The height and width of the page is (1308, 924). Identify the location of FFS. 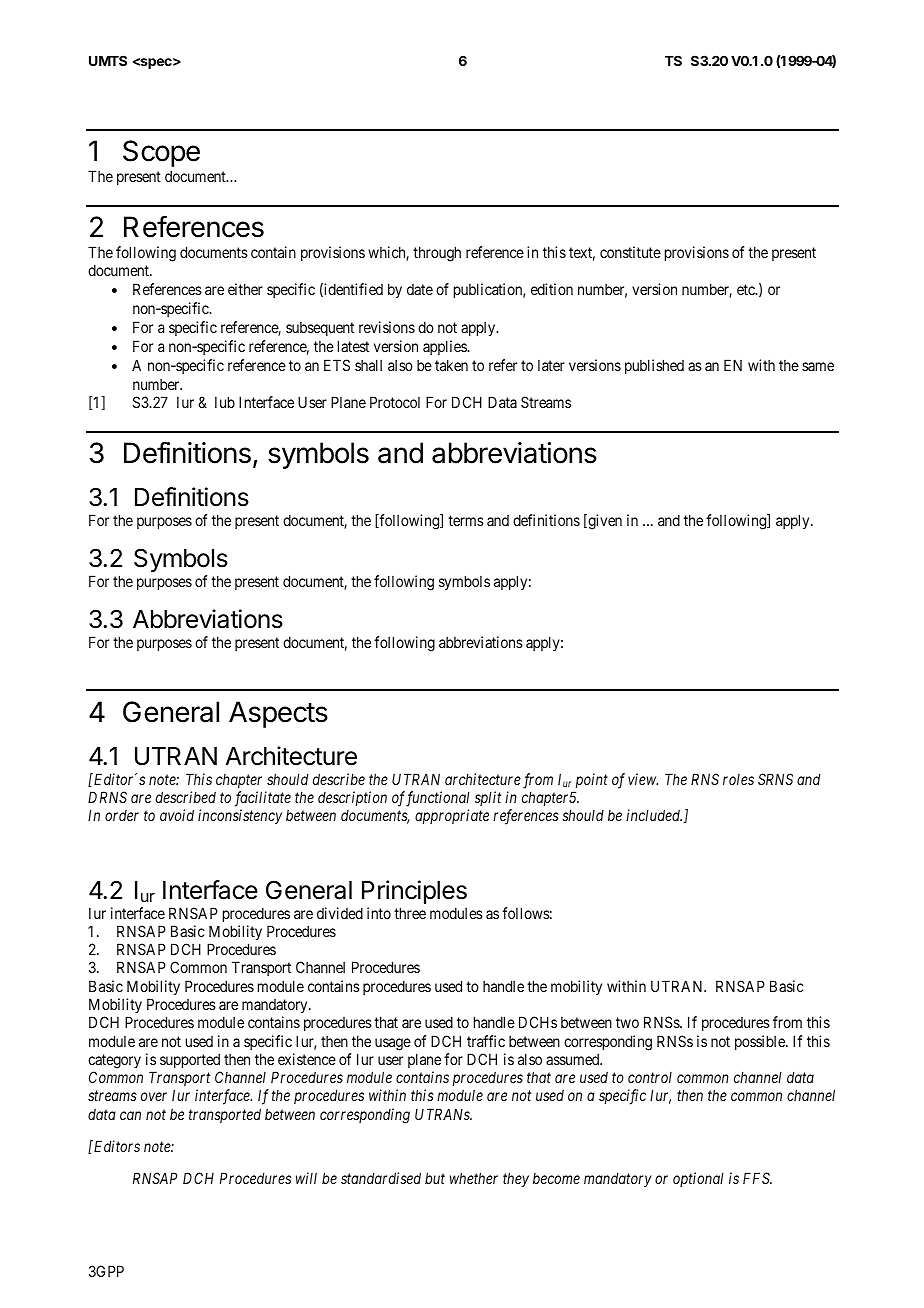
(757, 1178).
